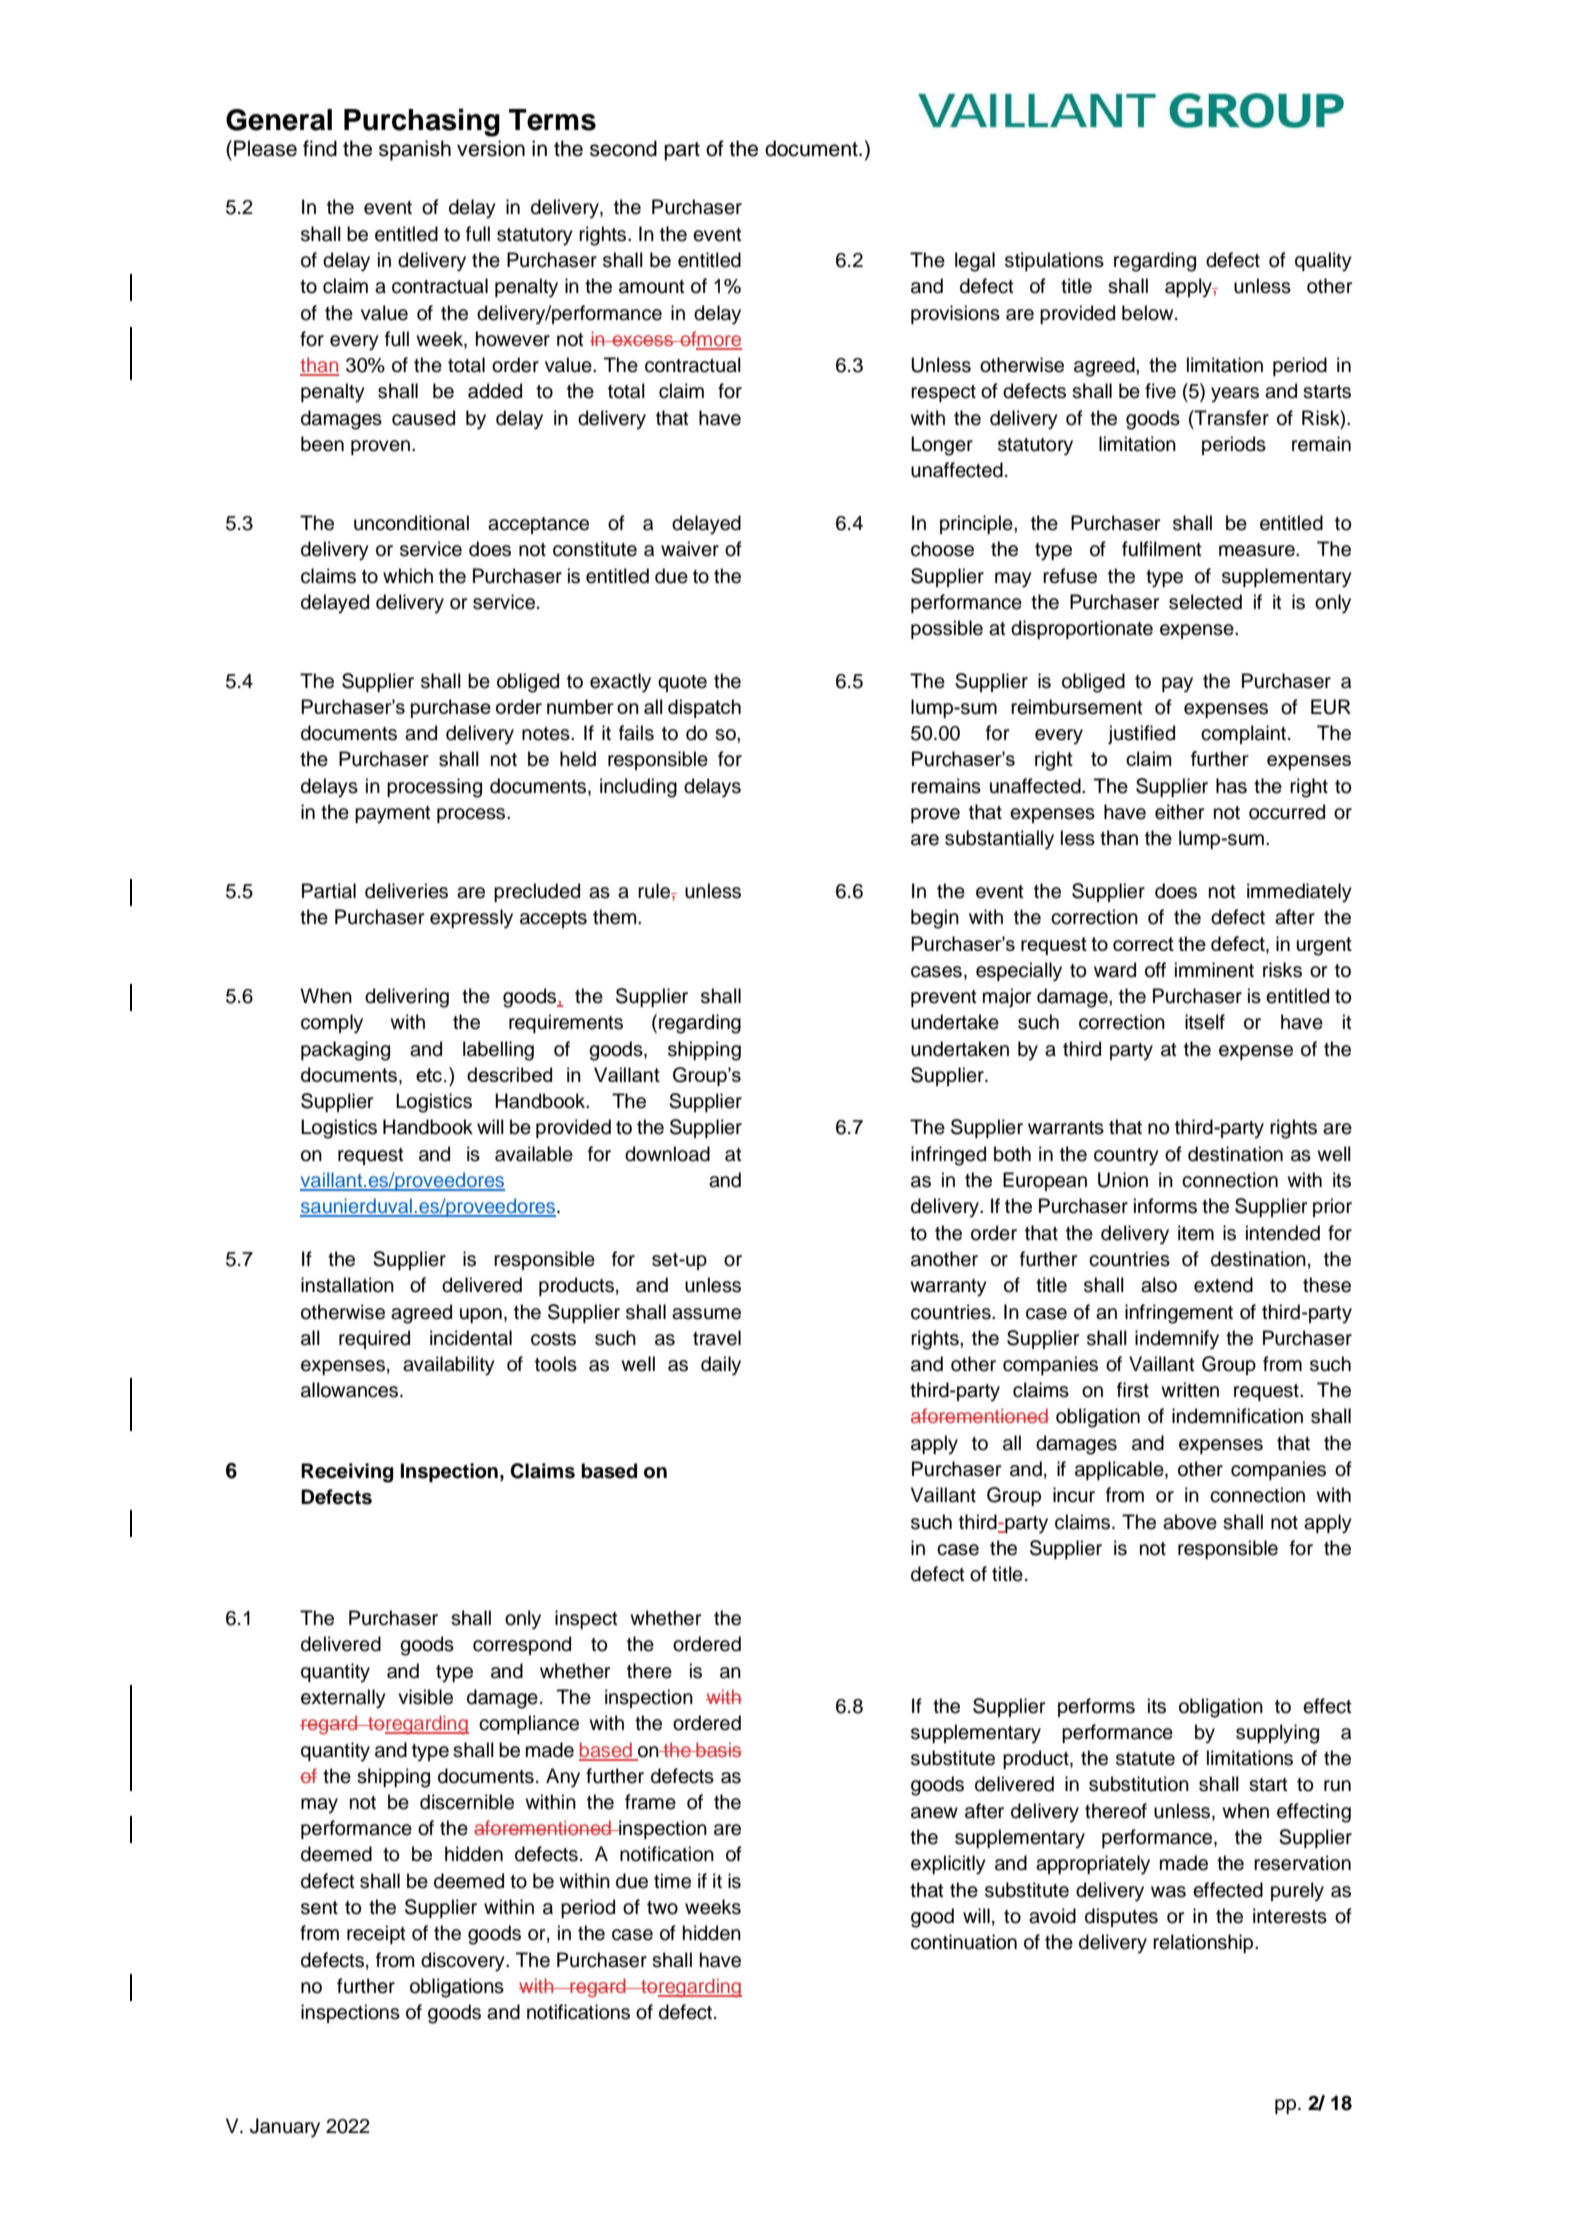 The image size is (1577, 2231). I want to click on January, so click(285, 2128).
